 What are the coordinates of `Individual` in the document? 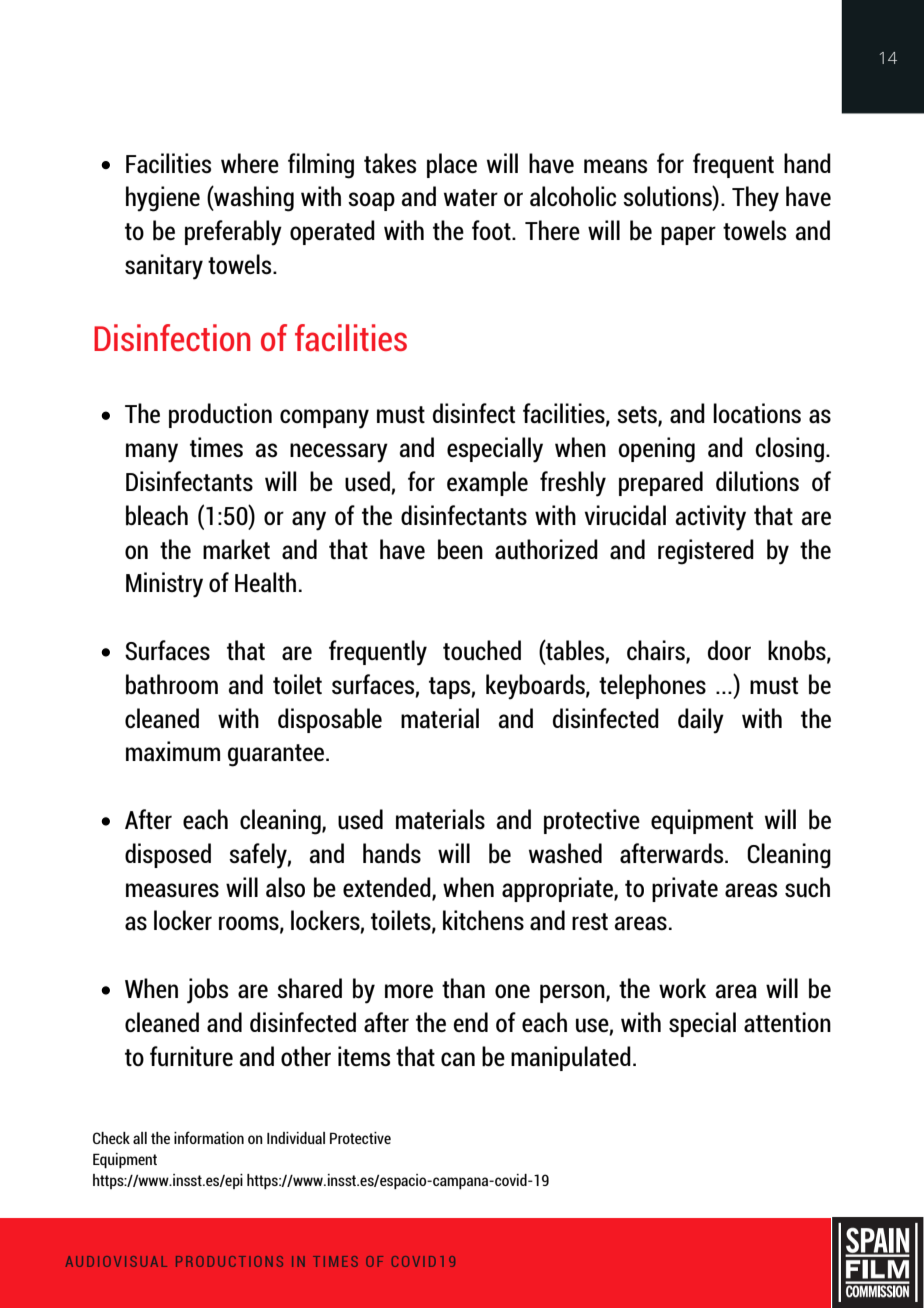 It's located at (296, 1138).
